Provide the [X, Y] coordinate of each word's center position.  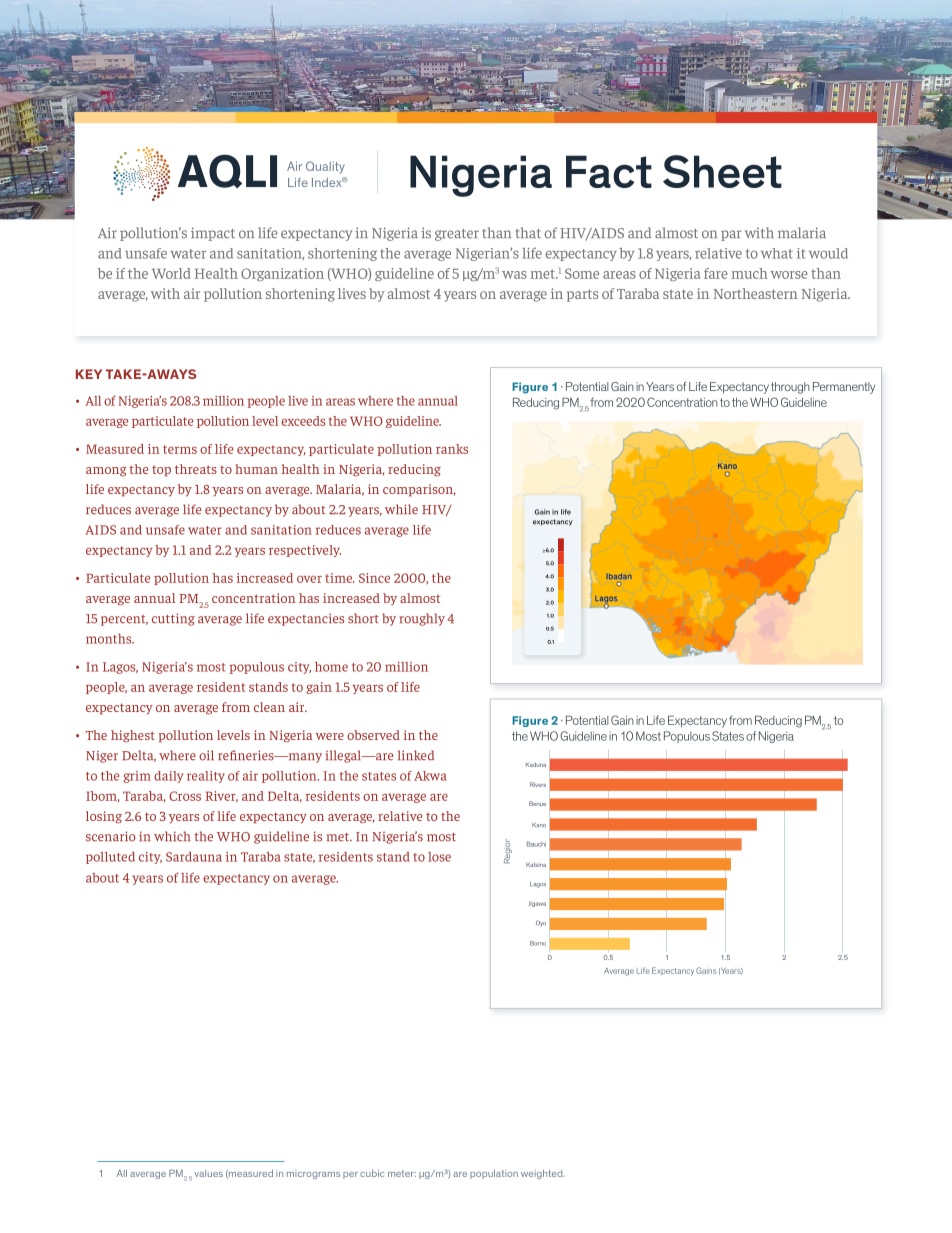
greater [457, 235]
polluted [110, 858]
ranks [452, 449]
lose [439, 857]
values [209, 1173]
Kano [539, 825]
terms [180, 449]
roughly [422, 619]
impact [213, 234]
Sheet [722, 171]
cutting [173, 619]
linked [416, 755]
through [790, 388]
